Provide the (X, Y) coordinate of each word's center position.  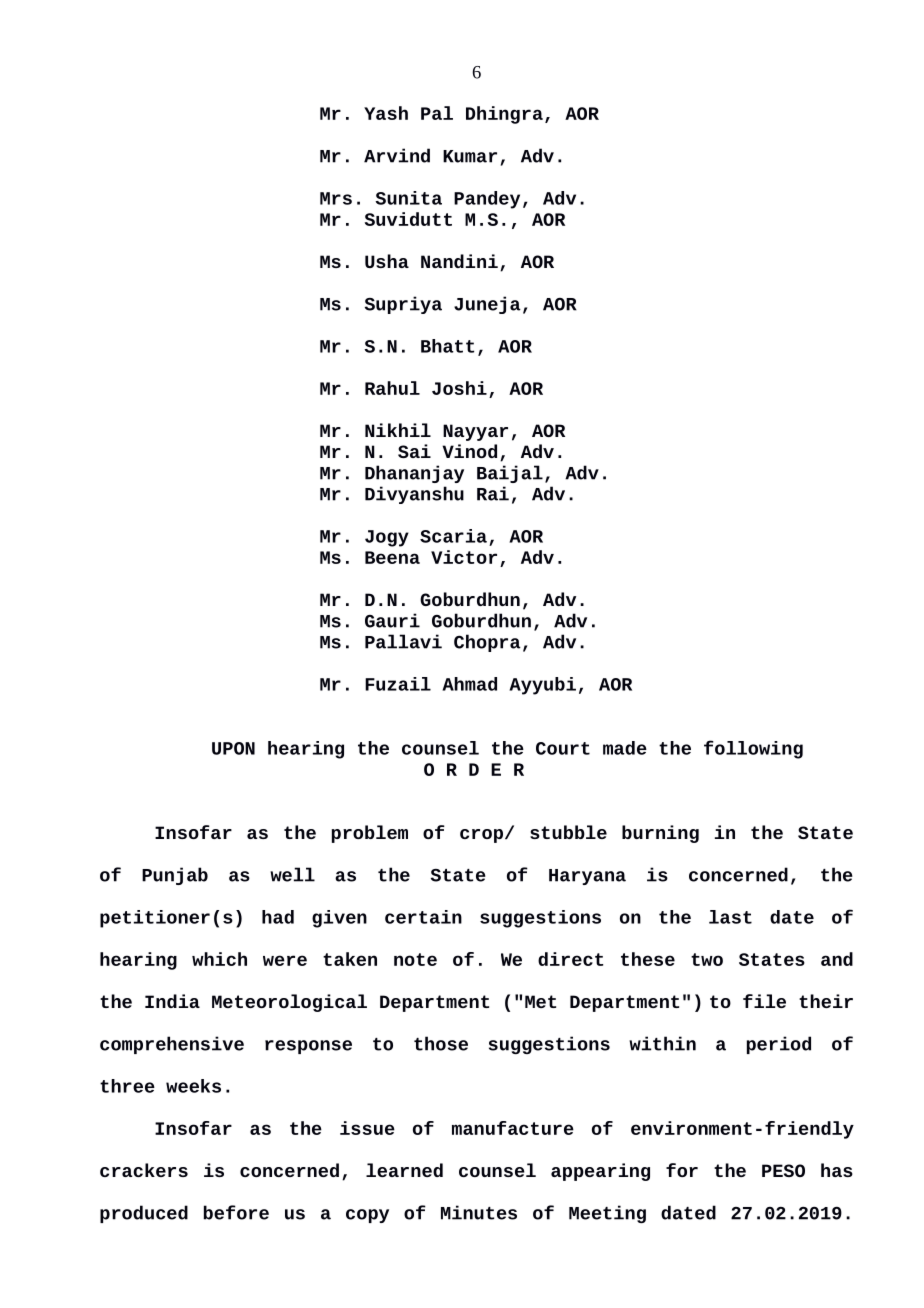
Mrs (336, 198)
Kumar (470, 156)
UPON (233, 748)
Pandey (487, 200)
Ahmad (469, 684)
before (236, 1212)
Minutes (479, 1212)
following (753, 749)
